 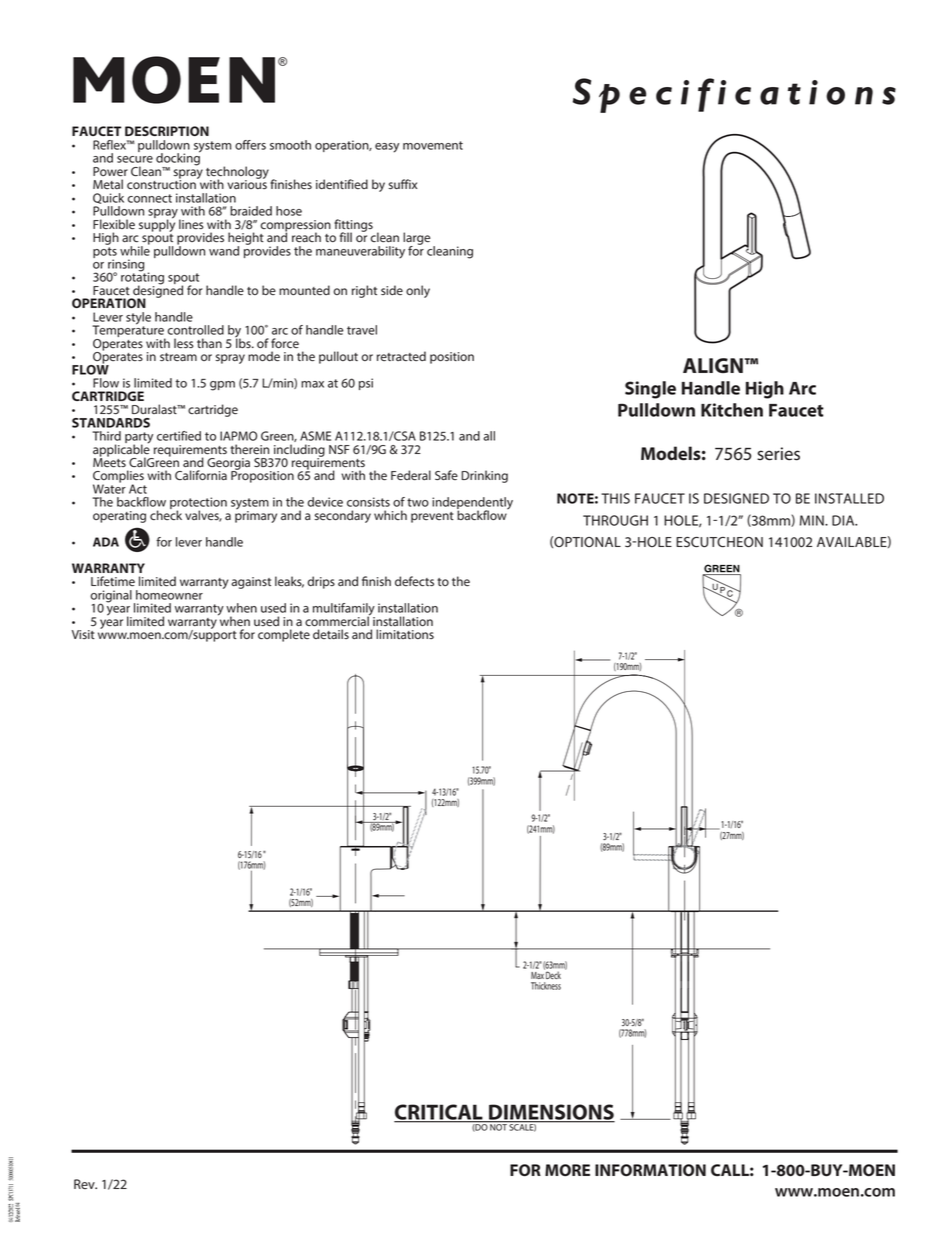 I want to click on ALIGN, so click(x=714, y=365).
